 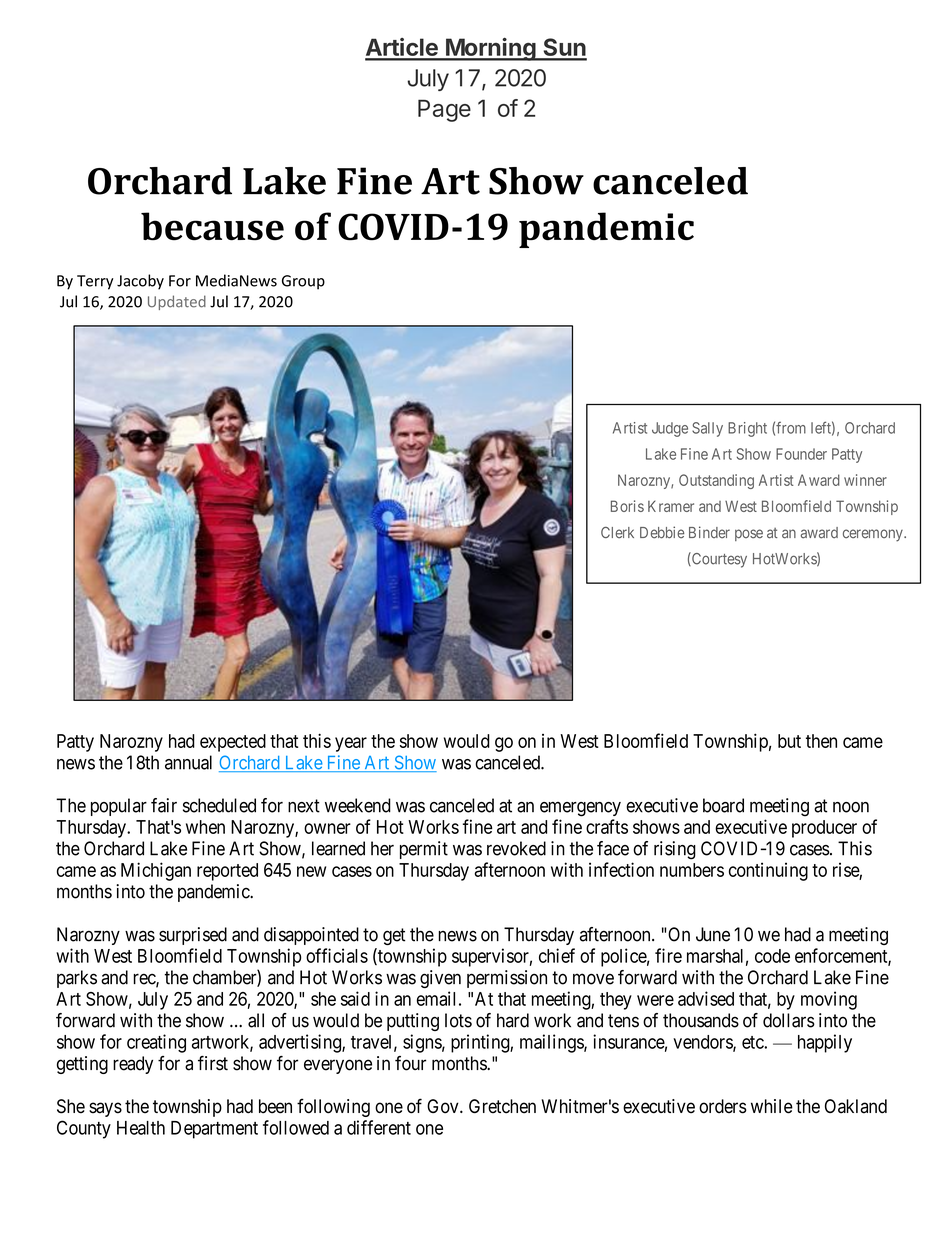 I want to click on Health, so click(x=141, y=1128).
